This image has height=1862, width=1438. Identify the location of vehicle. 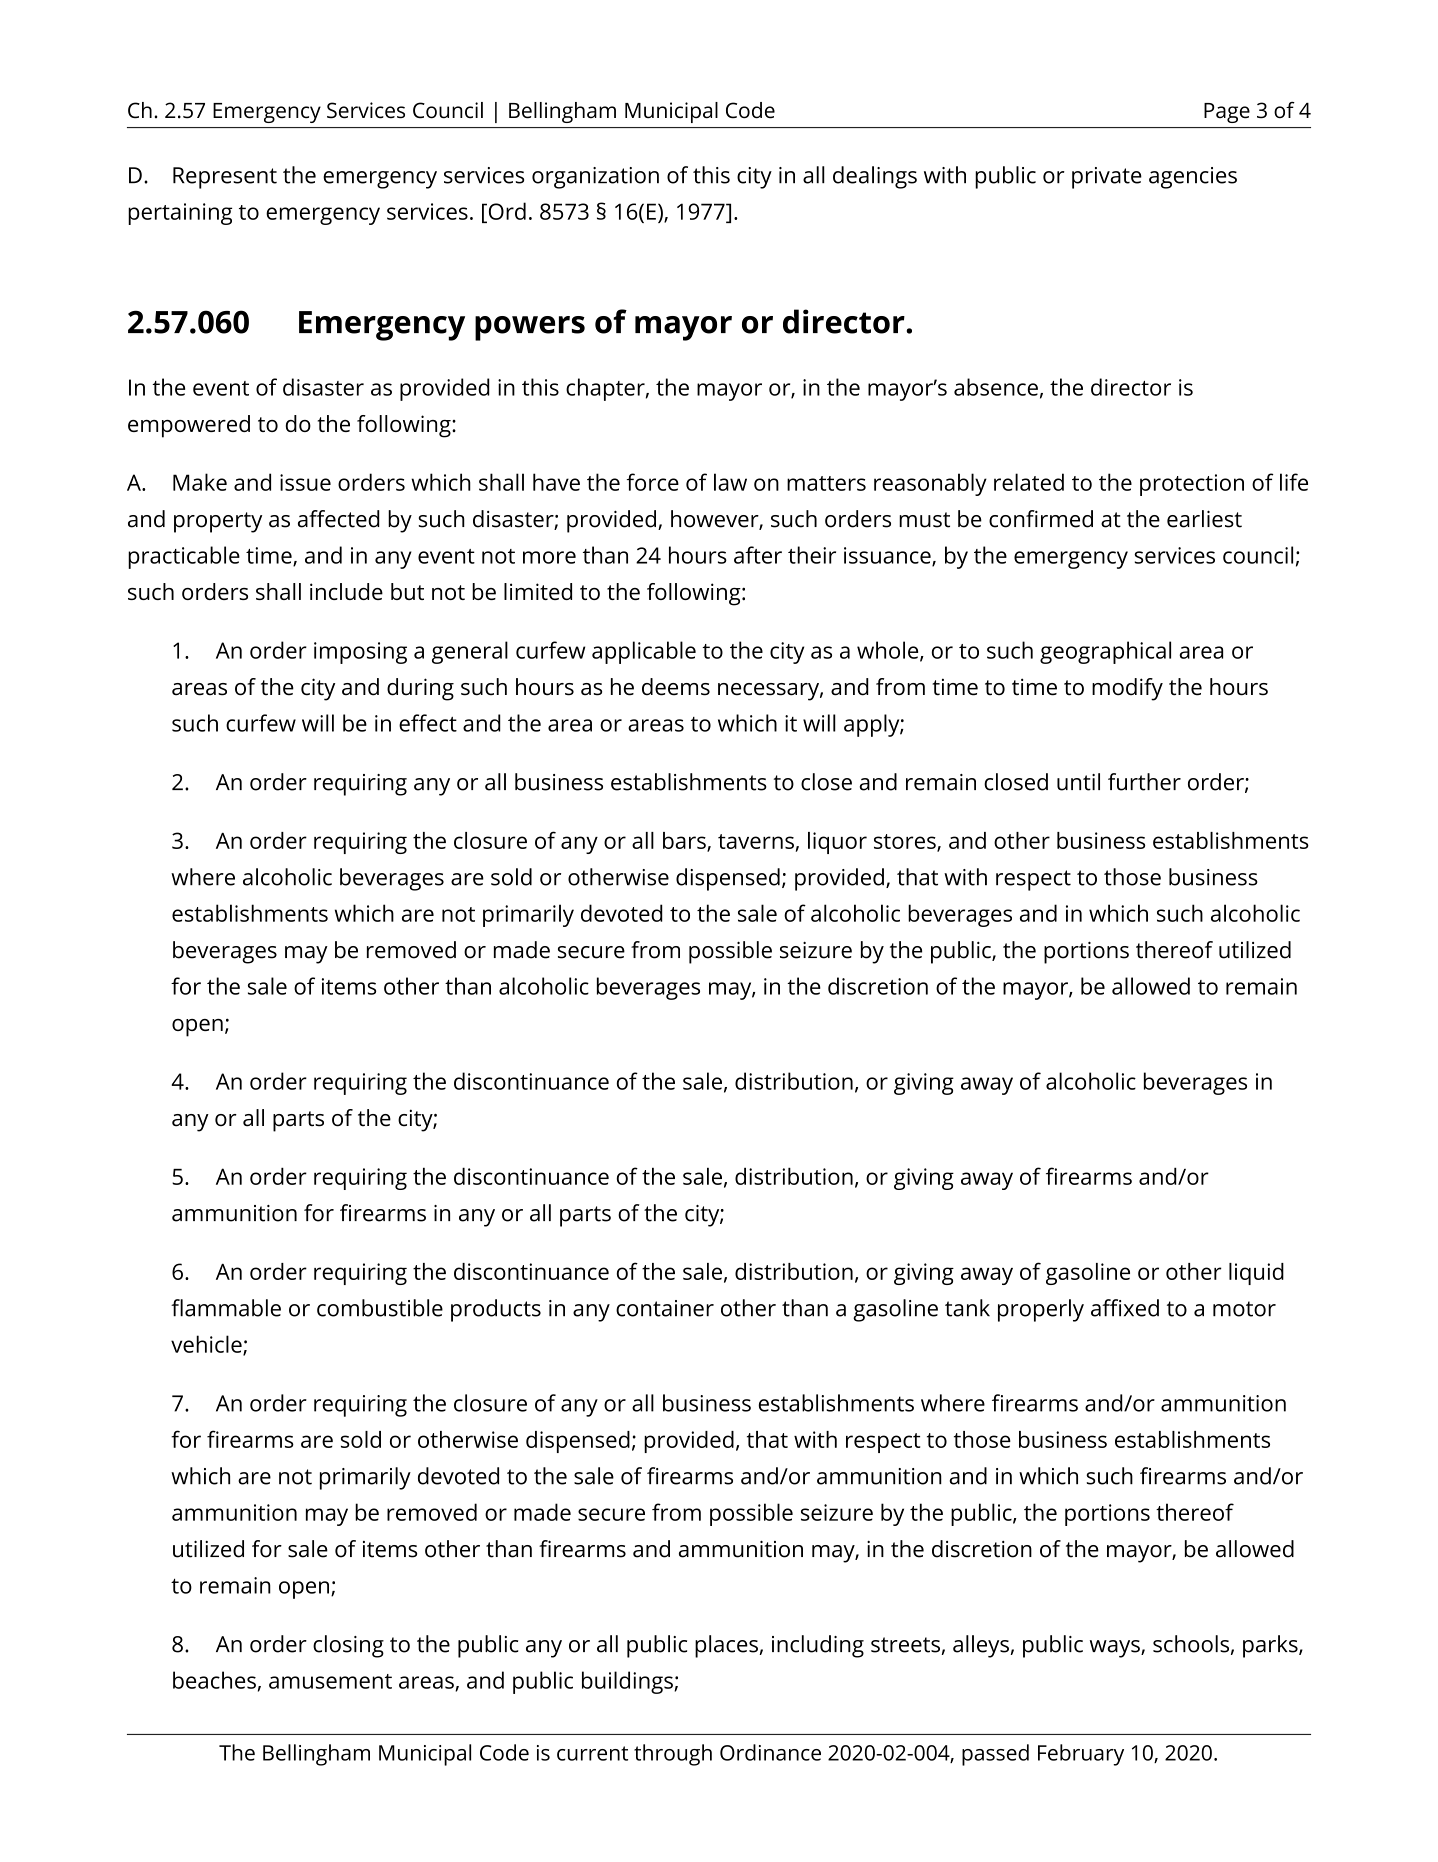
(207, 1345).
